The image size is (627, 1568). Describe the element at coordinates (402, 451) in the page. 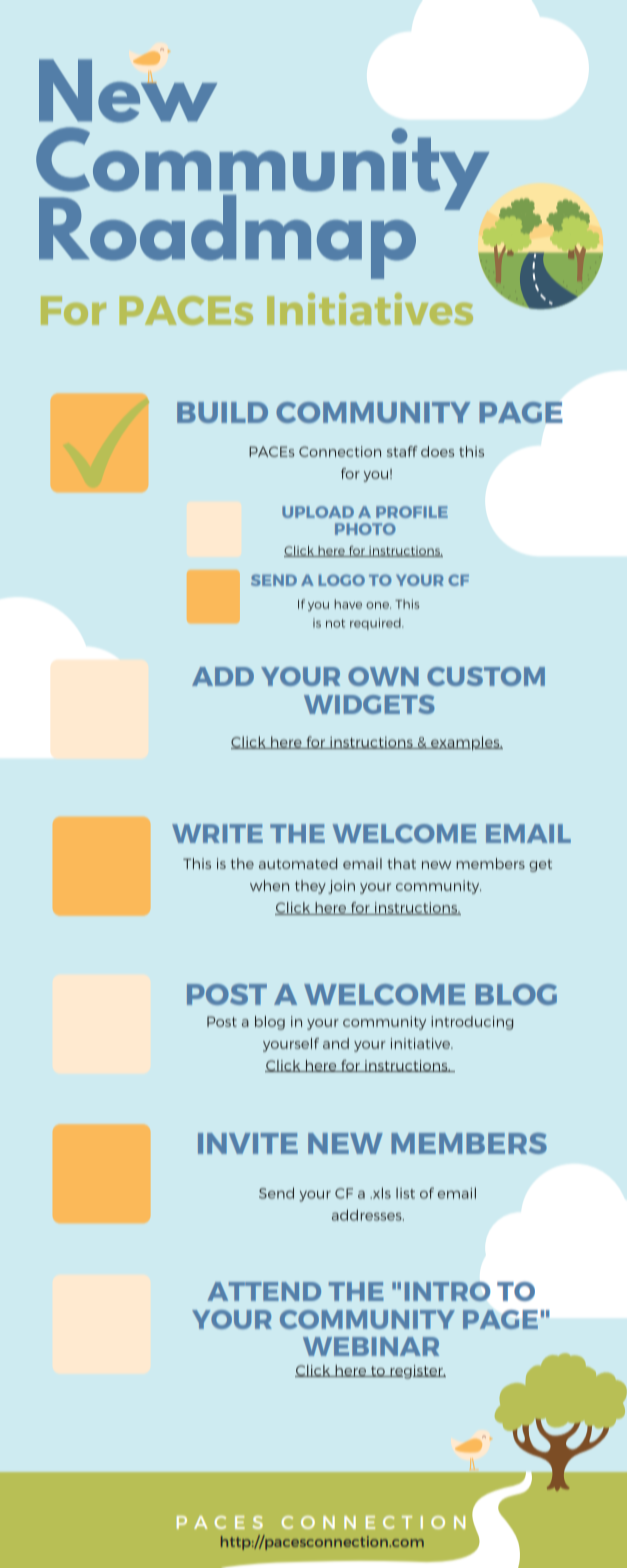

I see `staff` at that location.
